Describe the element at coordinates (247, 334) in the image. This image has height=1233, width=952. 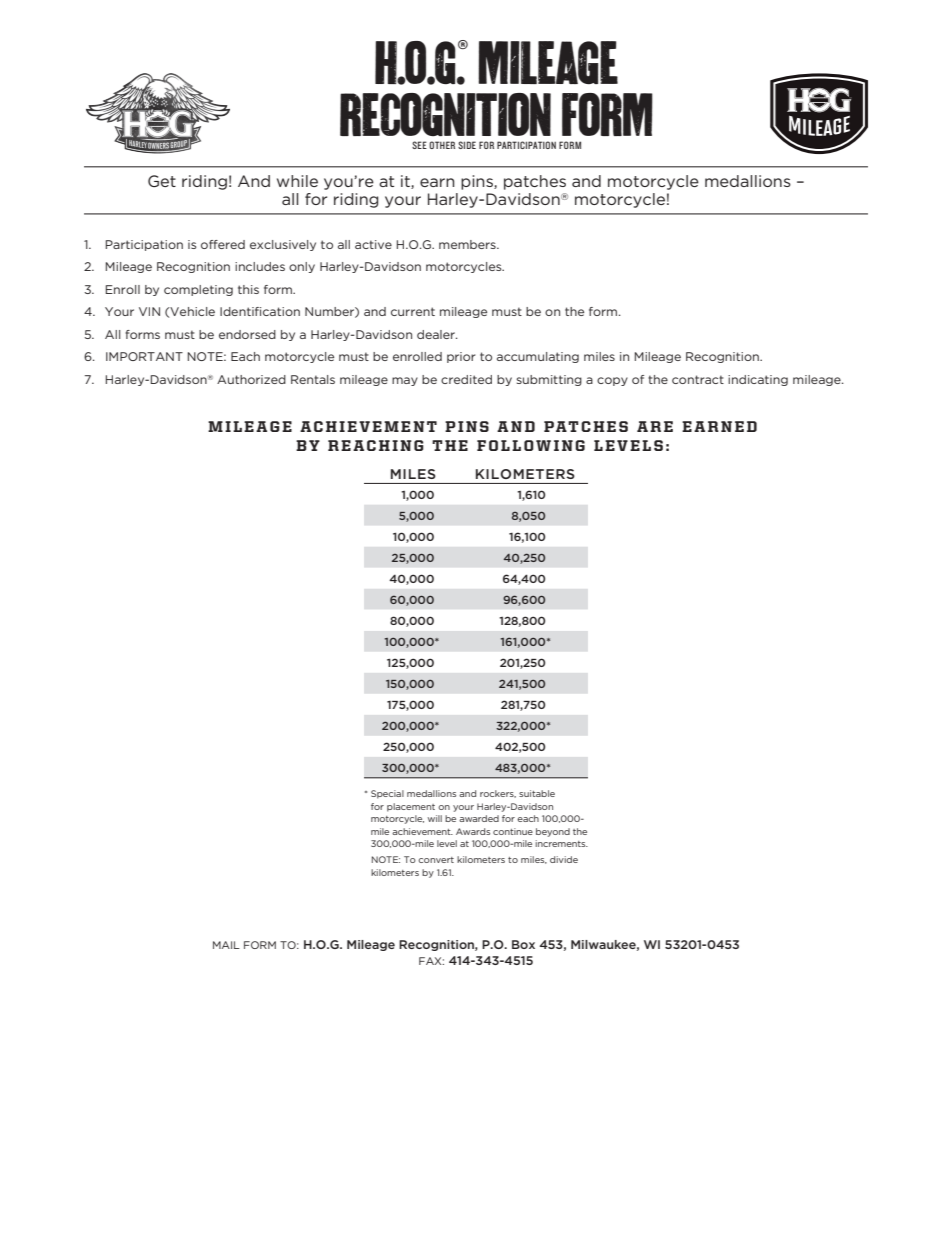
I see `endorsed` at that location.
